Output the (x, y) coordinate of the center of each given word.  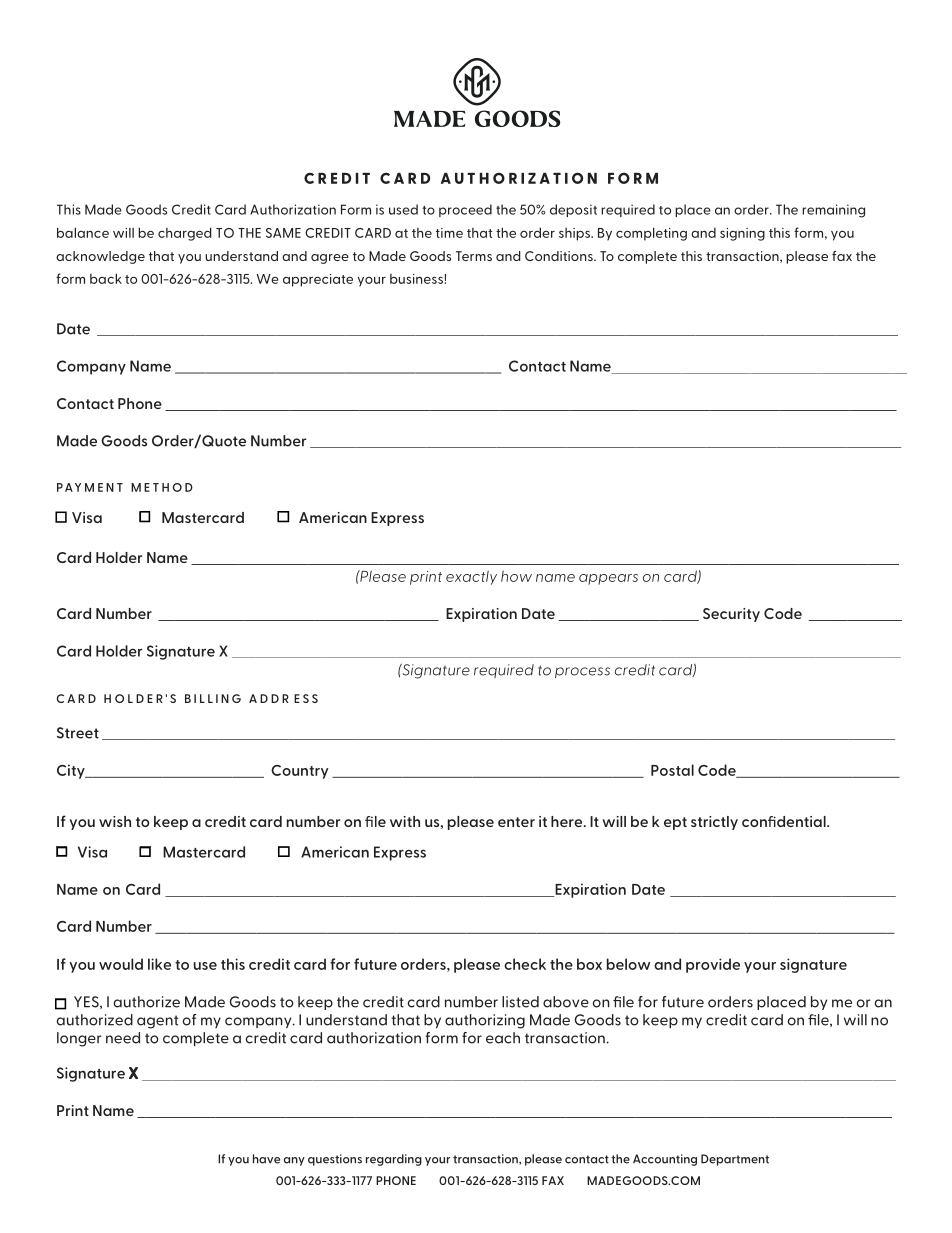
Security (731, 615)
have (266, 1159)
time (449, 233)
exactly (471, 577)
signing (742, 234)
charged (185, 234)
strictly (714, 823)
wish (115, 821)
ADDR (269, 698)
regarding (394, 1160)
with (405, 821)
